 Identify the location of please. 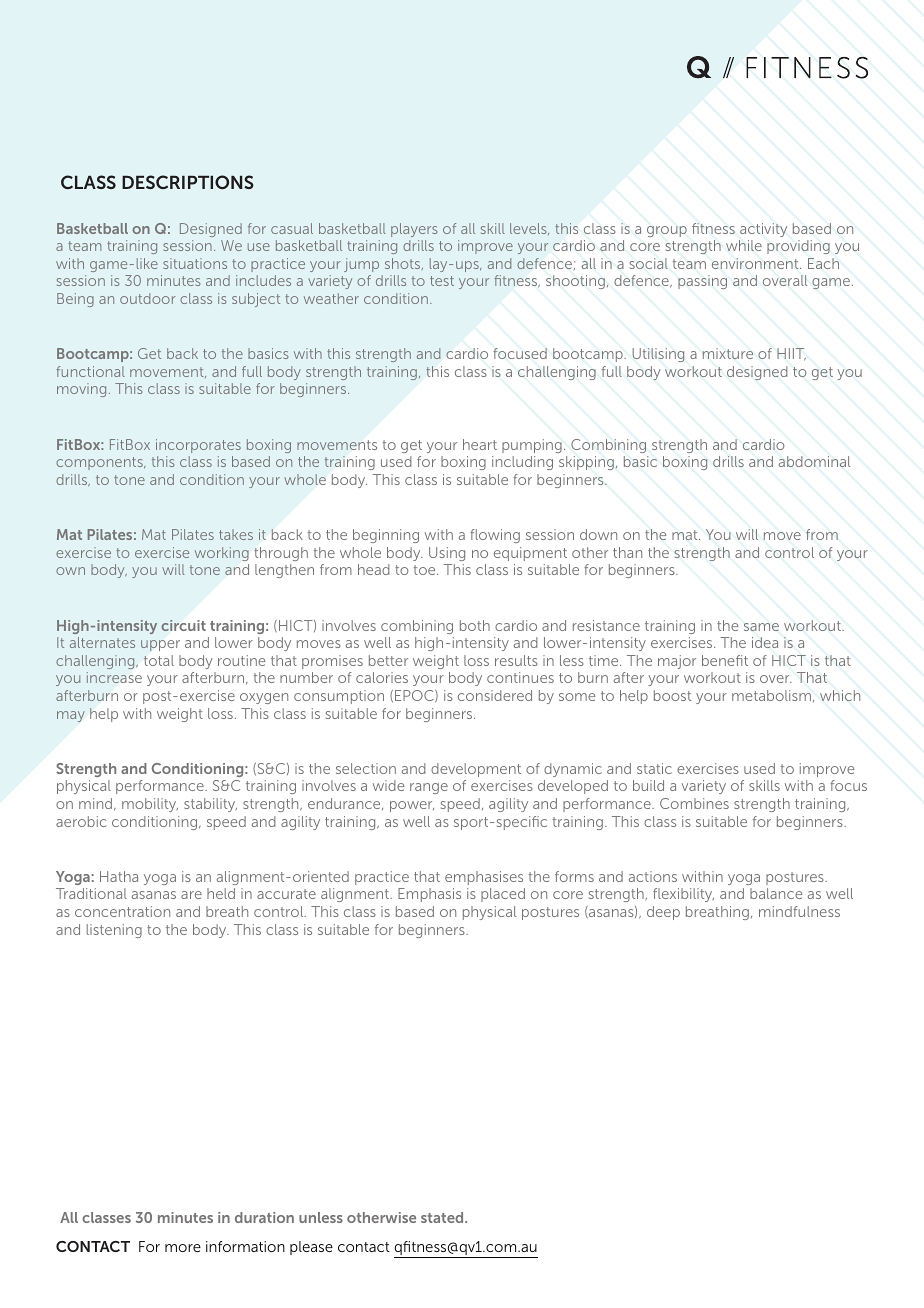
(311, 1248).
